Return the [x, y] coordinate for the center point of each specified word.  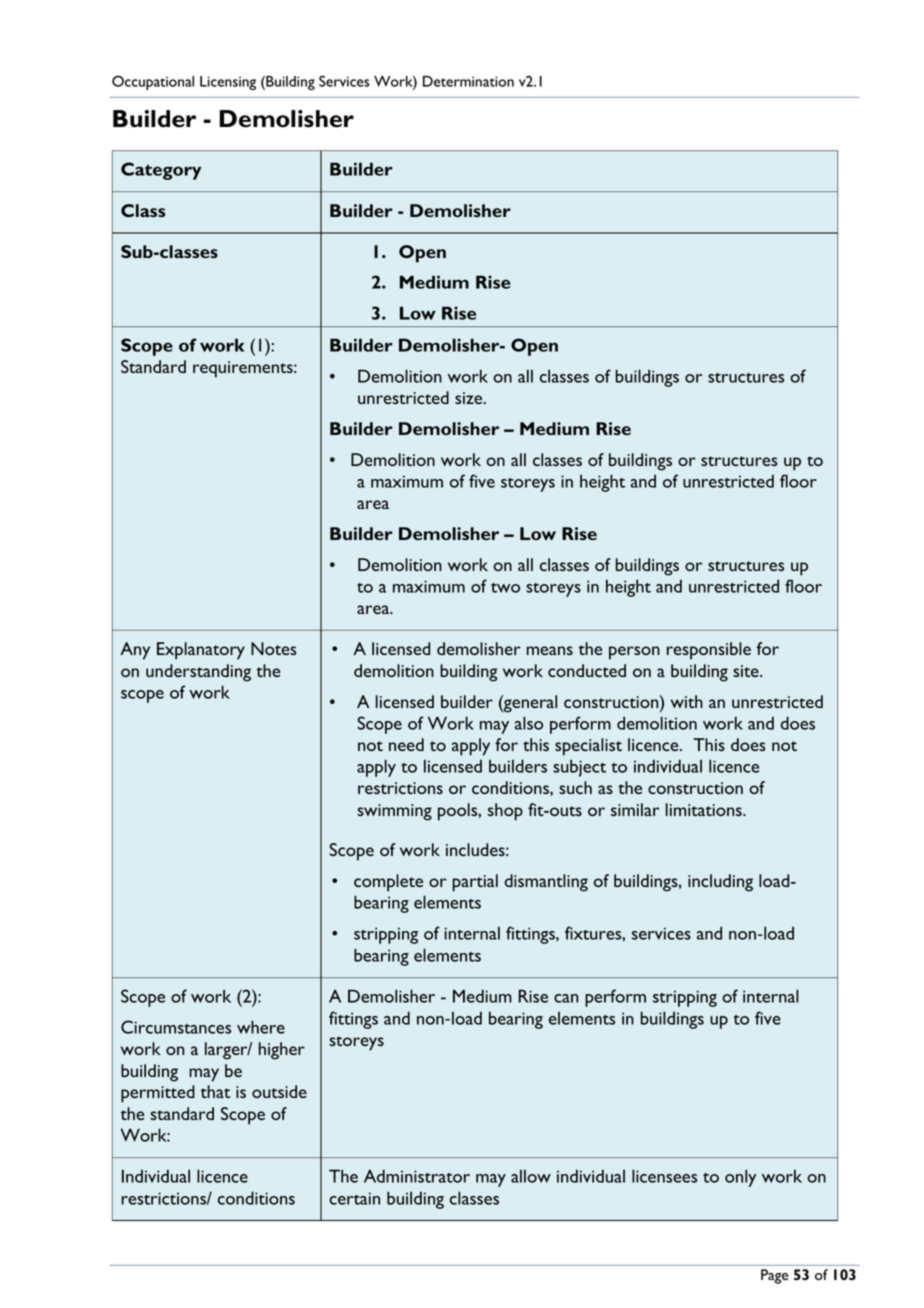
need [406, 744]
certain [354, 1198]
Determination [468, 81]
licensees [664, 1176]
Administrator [417, 1176]
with [687, 701]
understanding [198, 673]
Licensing [228, 83]
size [470, 398]
